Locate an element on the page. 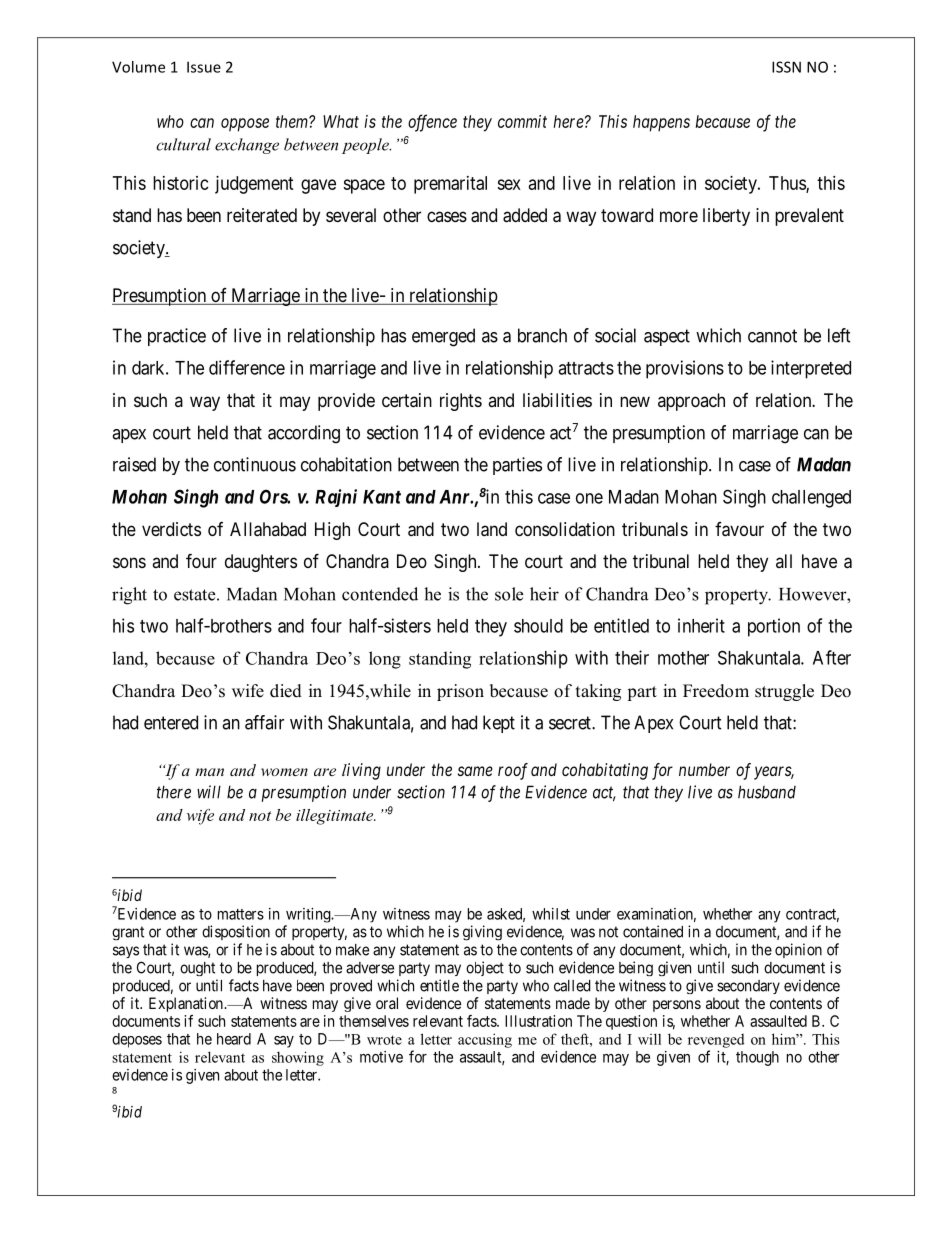  heard is located at coordinates (234, 1039).
